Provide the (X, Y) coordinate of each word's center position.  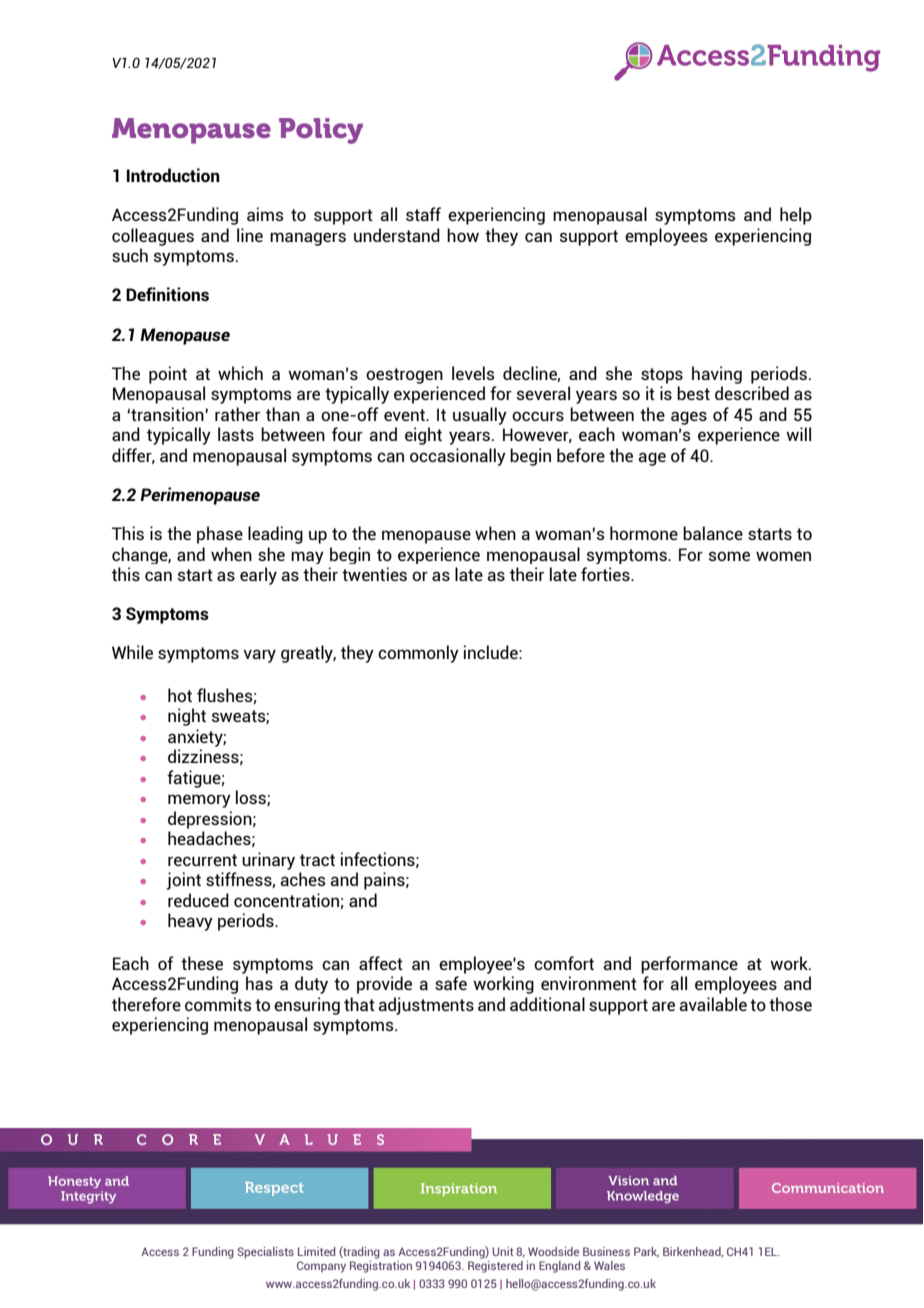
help (796, 216)
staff (423, 214)
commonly (418, 654)
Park (646, 1252)
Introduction (173, 175)
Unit (503, 1251)
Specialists (266, 1253)
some (729, 556)
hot (180, 695)
